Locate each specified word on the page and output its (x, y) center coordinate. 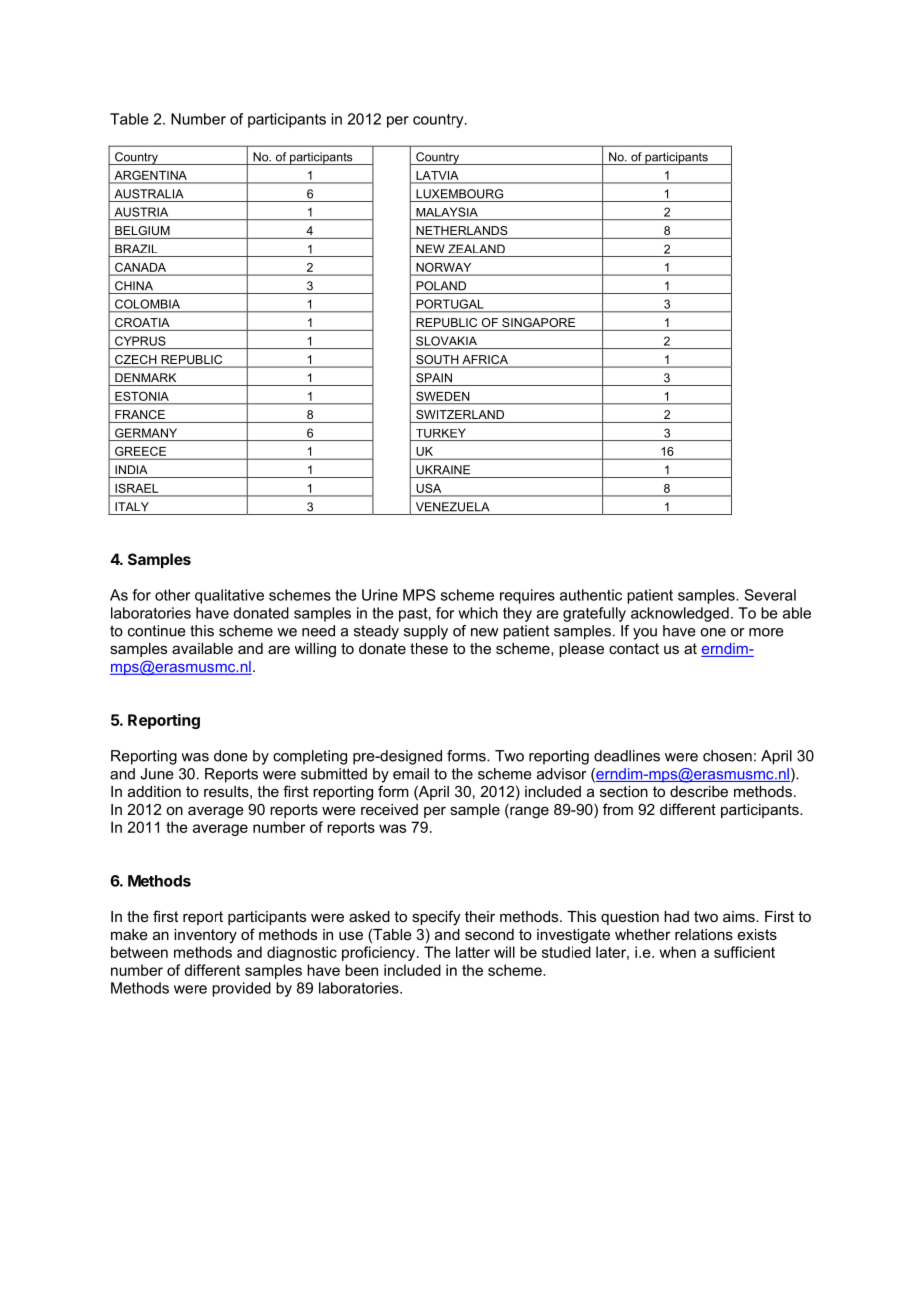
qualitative (229, 596)
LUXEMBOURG (459, 194)
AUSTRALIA (149, 194)
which (478, 613)
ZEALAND (476, 248)
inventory (205, 936)
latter (473, 952)
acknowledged (680, 614)
